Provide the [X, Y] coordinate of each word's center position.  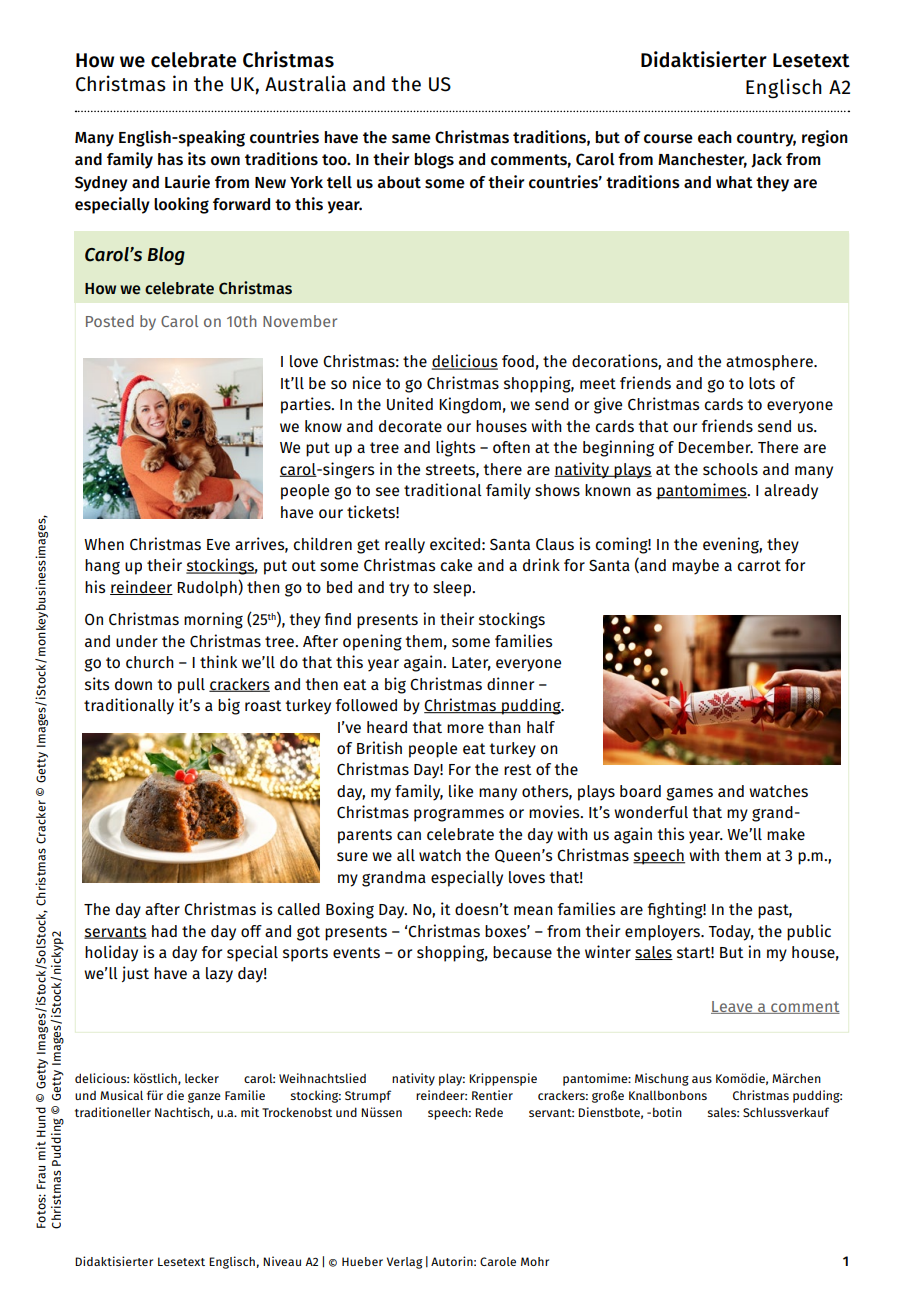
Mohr [535, 1261]
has [170, 159]
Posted [110, 321]
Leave [733, 1007]
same [411, 139]
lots [762, 383]
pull [191, 686]
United [410, 403]
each [715, 137]
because [522, 952]
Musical [121, 1095]
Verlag [405, 1263]
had [164, 931]
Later [471, 664]
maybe [695, 567]
